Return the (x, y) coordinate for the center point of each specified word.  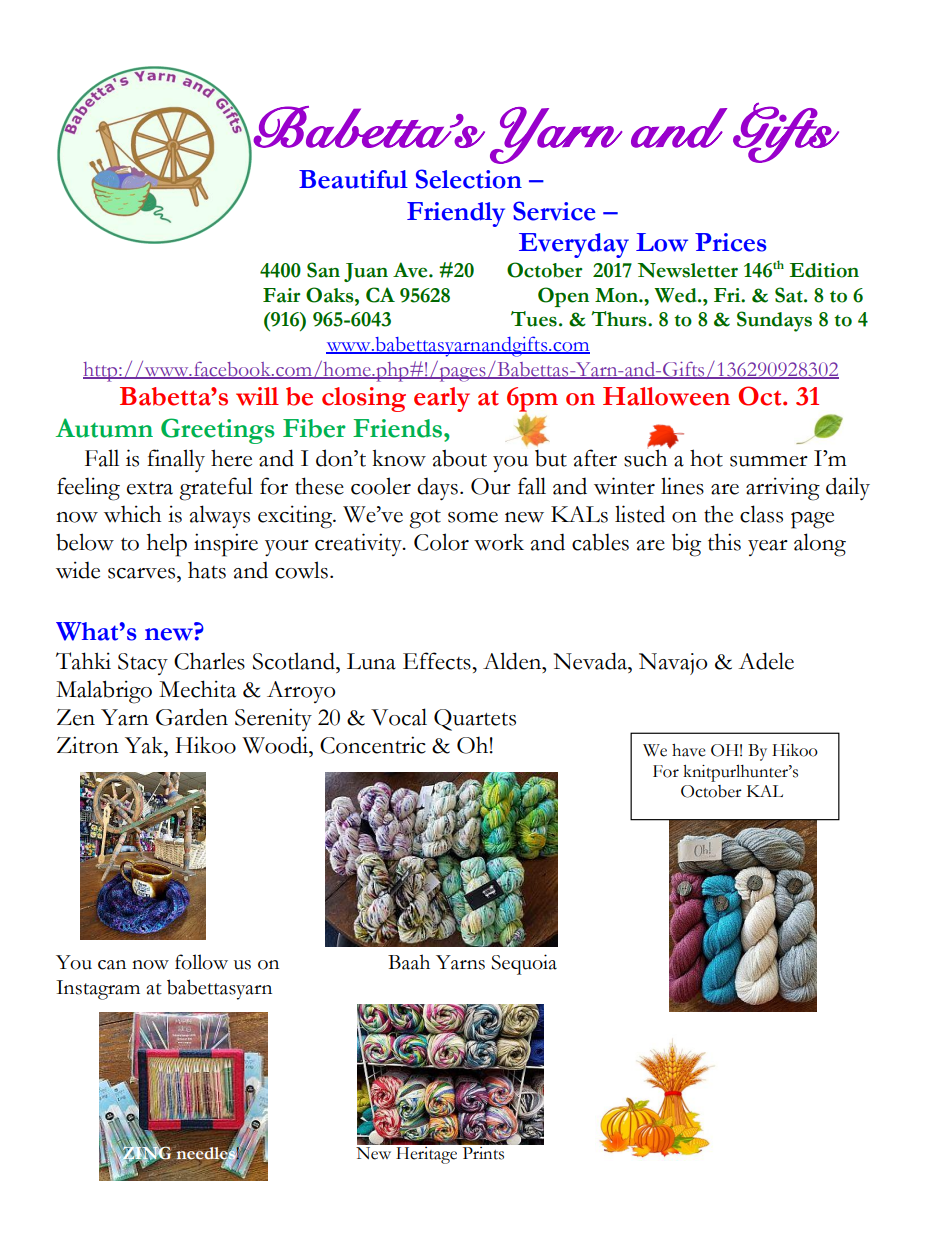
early (442, 399)
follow (201, 962)
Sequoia (524, 964)
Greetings (217, 431)
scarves (143, 573)
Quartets (475, 720)
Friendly (456, 214)
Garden (192, 717)
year (768, 548)
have (689, 750)
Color (441, 542)
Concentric (373, 745)
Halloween (666, 396)
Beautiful (353, 179)
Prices (731, 242)
